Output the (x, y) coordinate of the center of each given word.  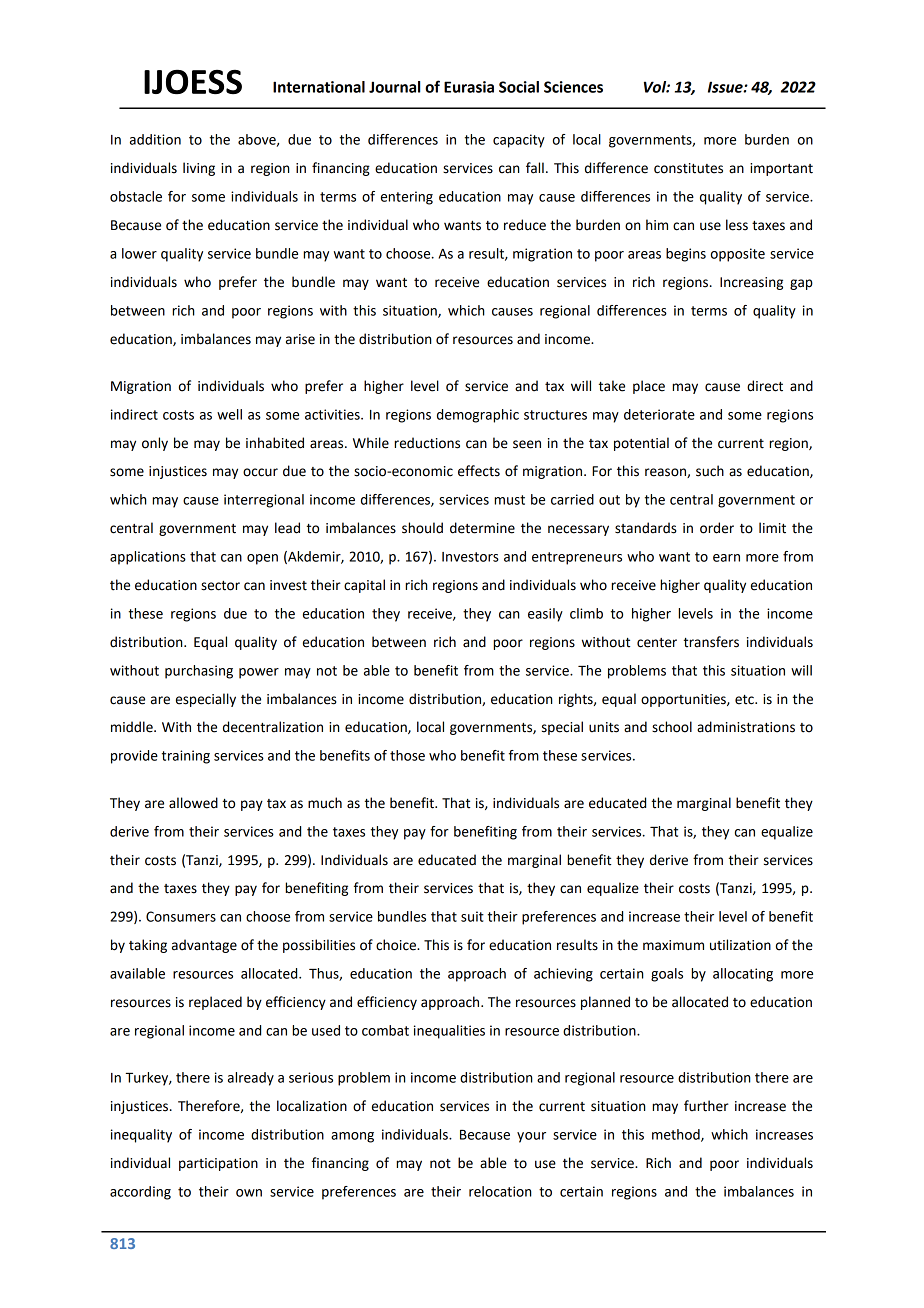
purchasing (199, 672)
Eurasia (469, 87)
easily (545, 615)
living (199, 169)
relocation (500, 1191)
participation (218, 1164)
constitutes (688, 168)
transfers (711, 642)
